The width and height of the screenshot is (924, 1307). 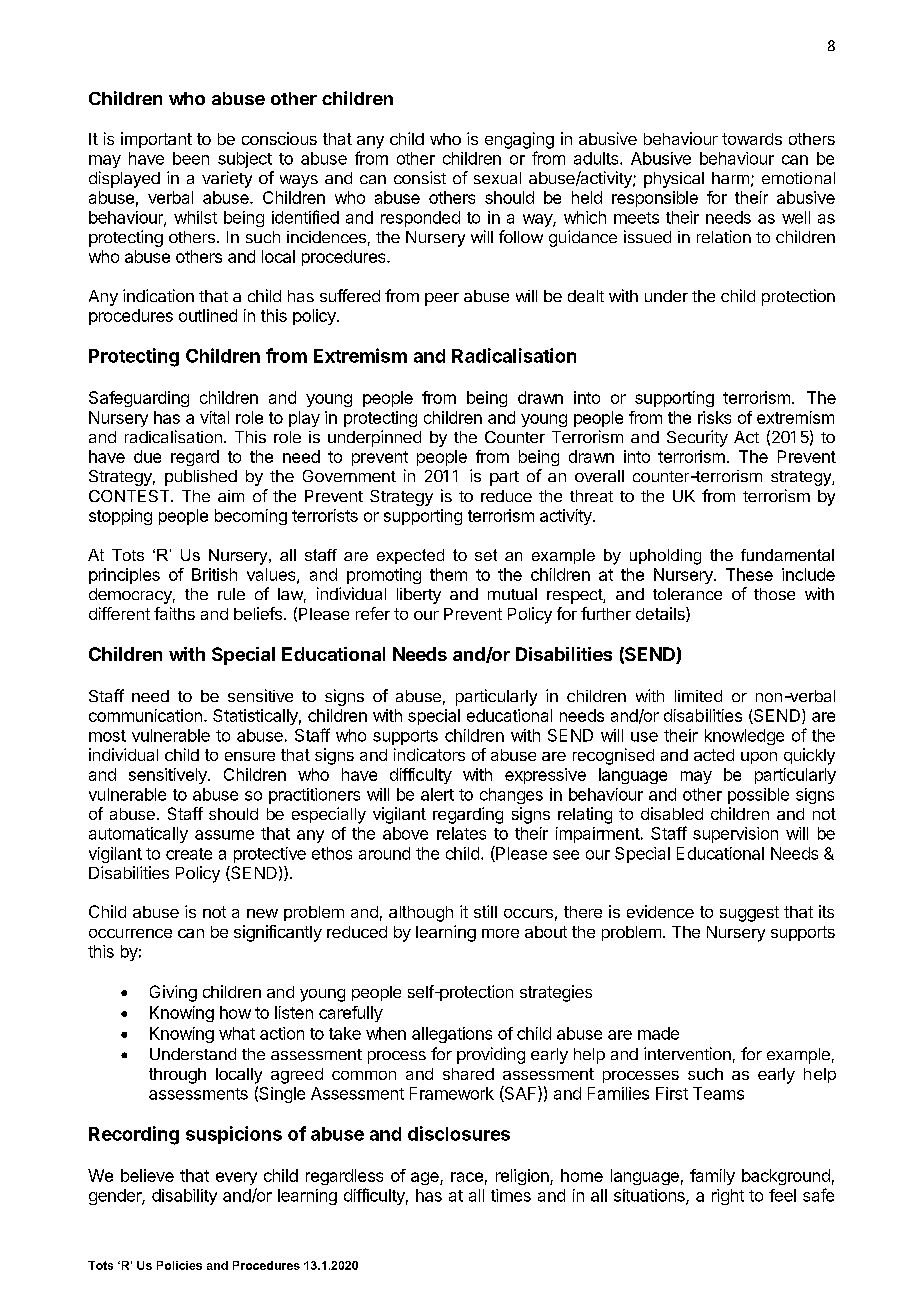 I want to click on times, so click(x=511, y=1195).
